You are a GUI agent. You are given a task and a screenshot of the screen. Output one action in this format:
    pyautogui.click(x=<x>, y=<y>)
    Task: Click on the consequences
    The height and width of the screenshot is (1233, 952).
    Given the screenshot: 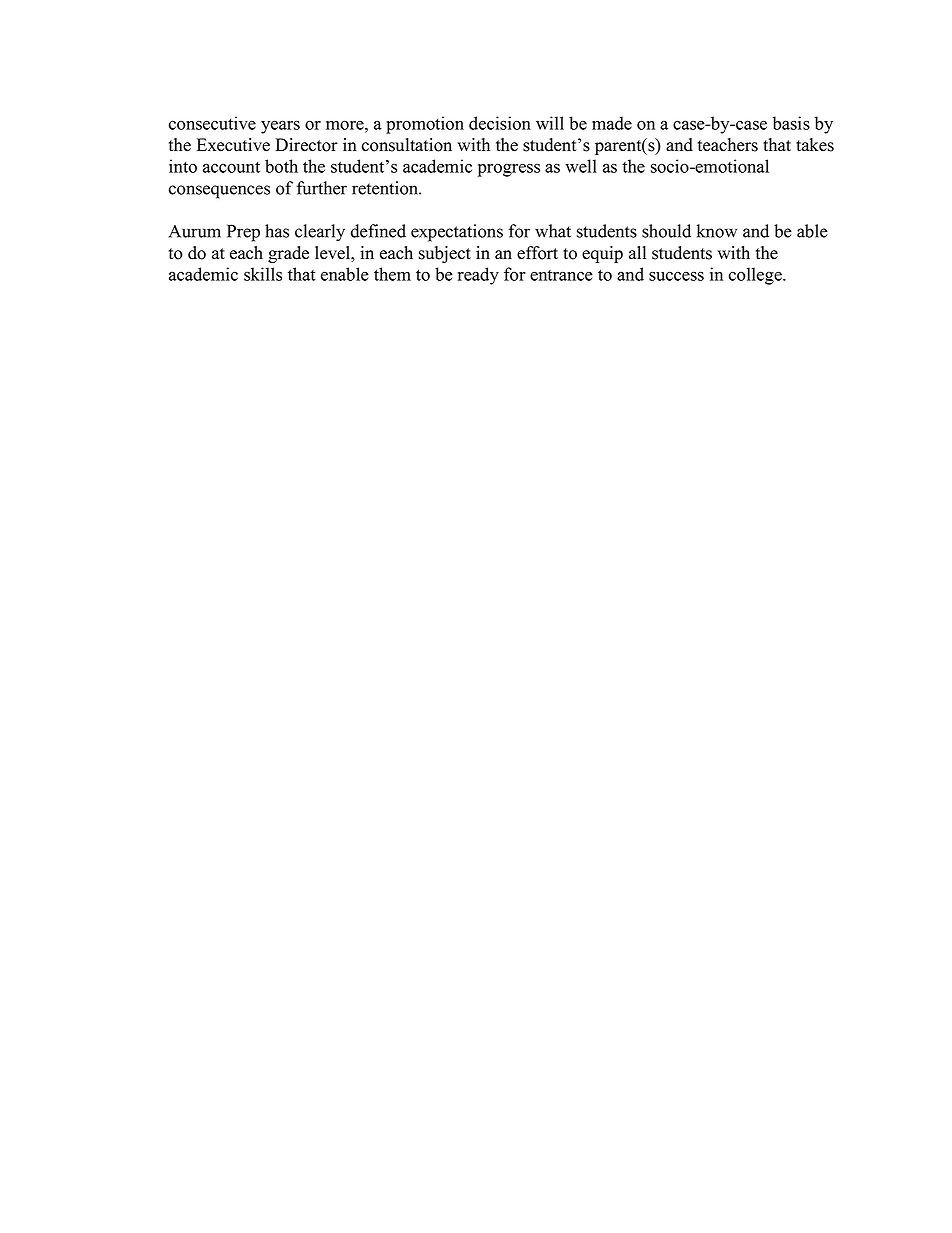 What is the action you would take?
    pyautogui.click(x=219, y=192)
